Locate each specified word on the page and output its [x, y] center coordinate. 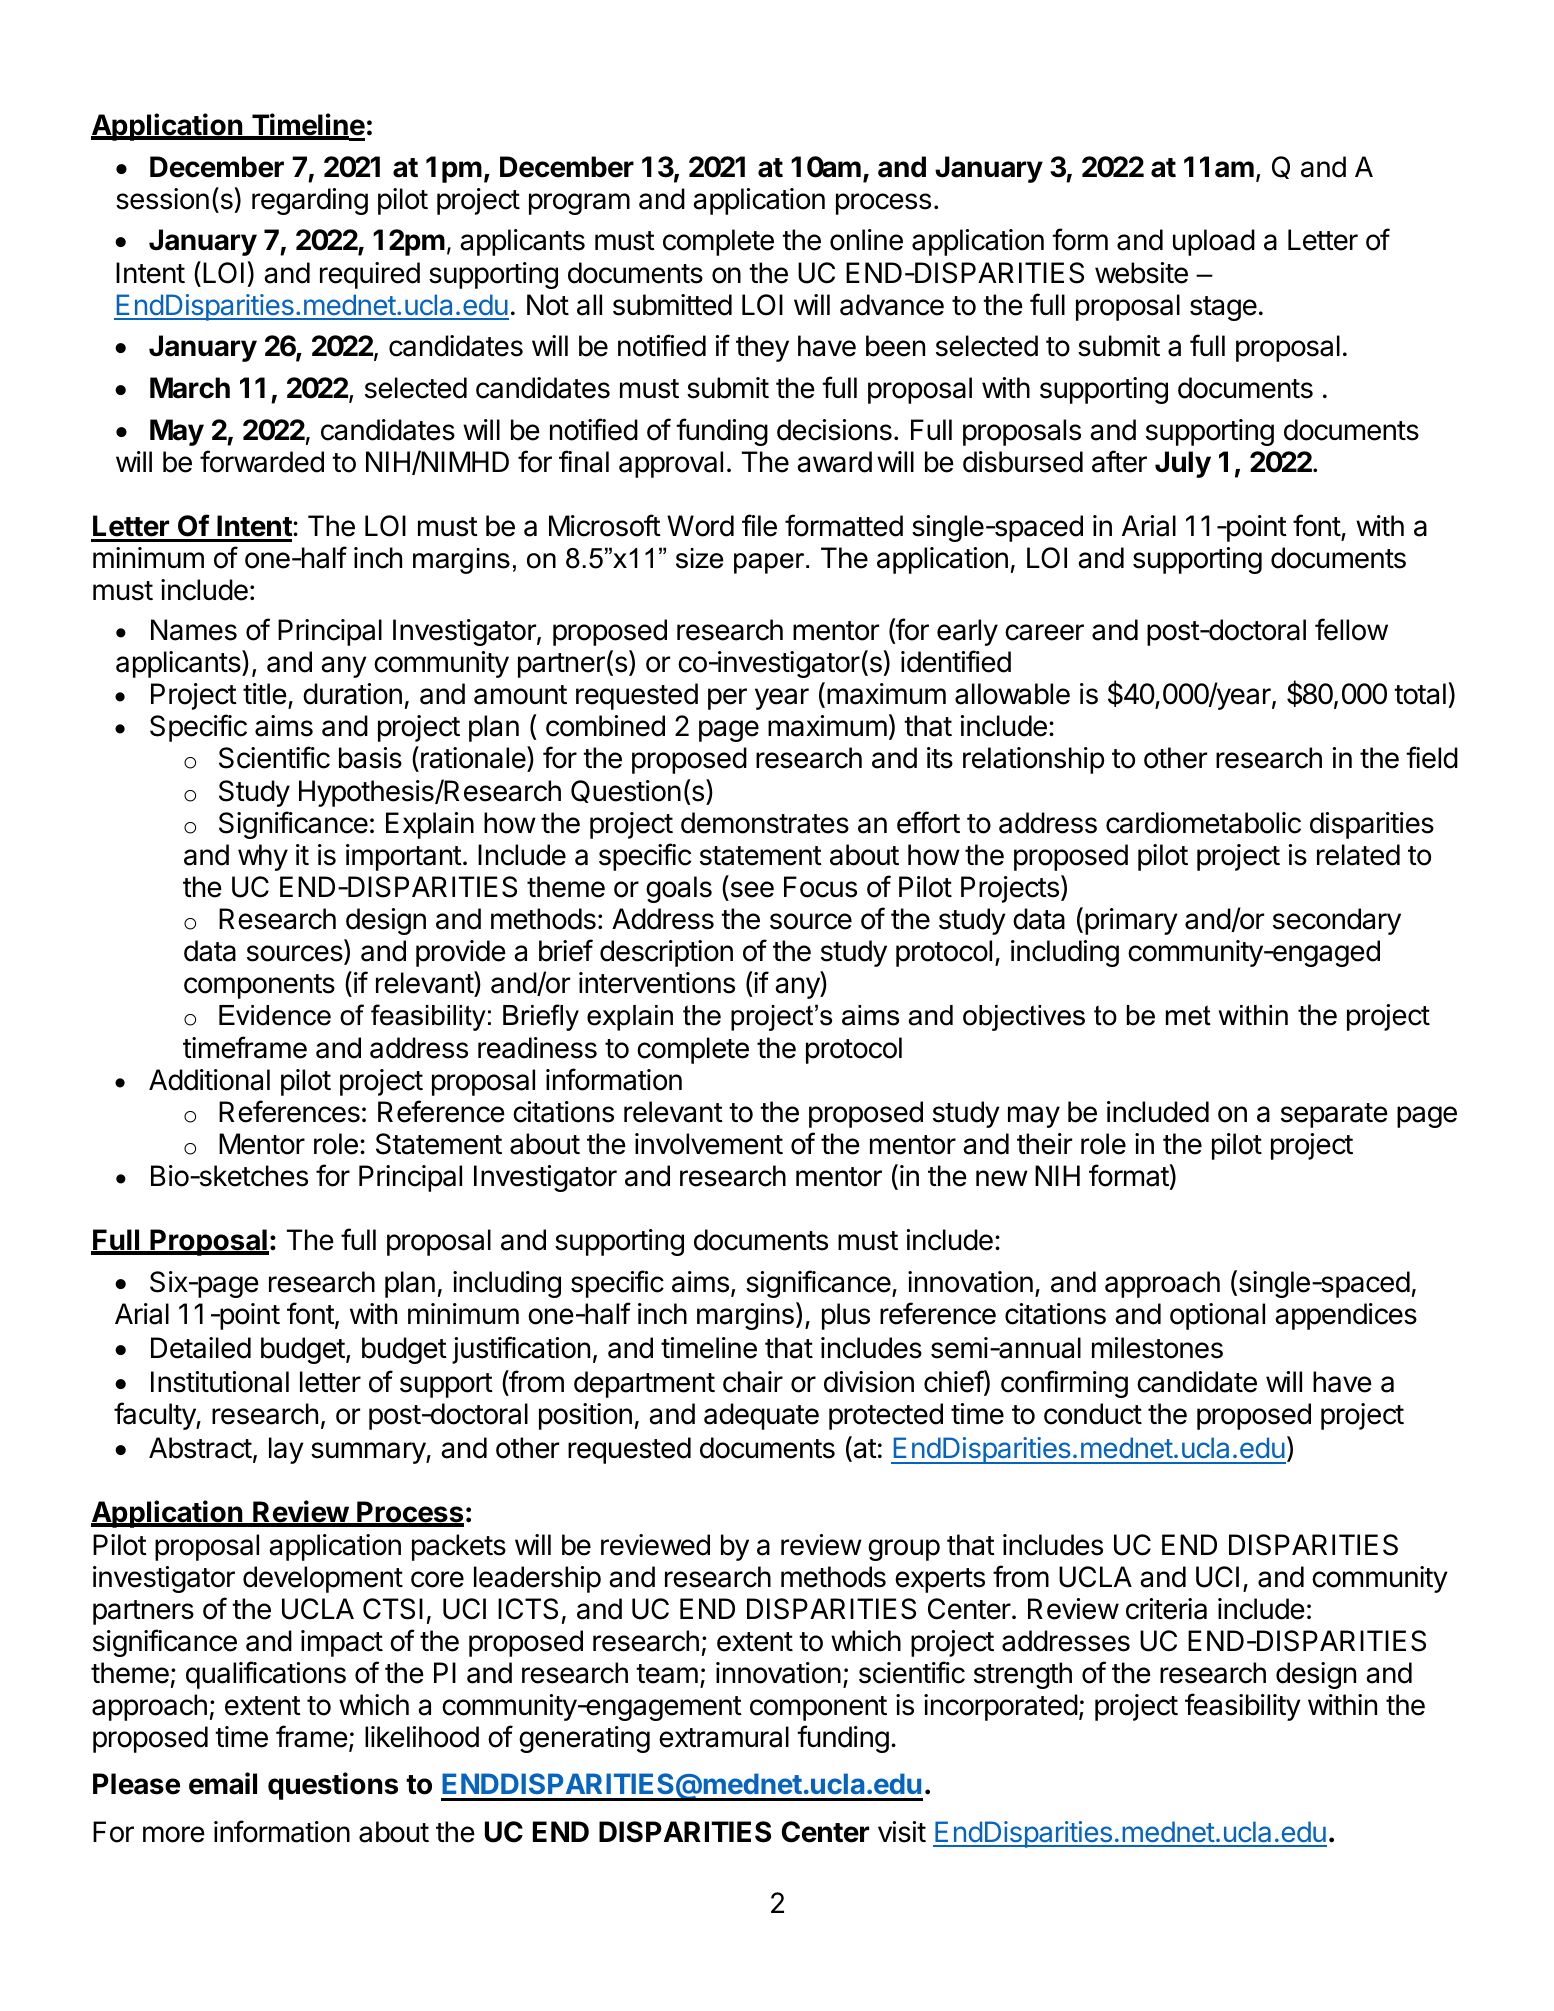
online [866, 240]
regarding [310, 201]
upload [1214, 242]
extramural [724, 1737]
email [223, 1783]
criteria [1166, 1609]
